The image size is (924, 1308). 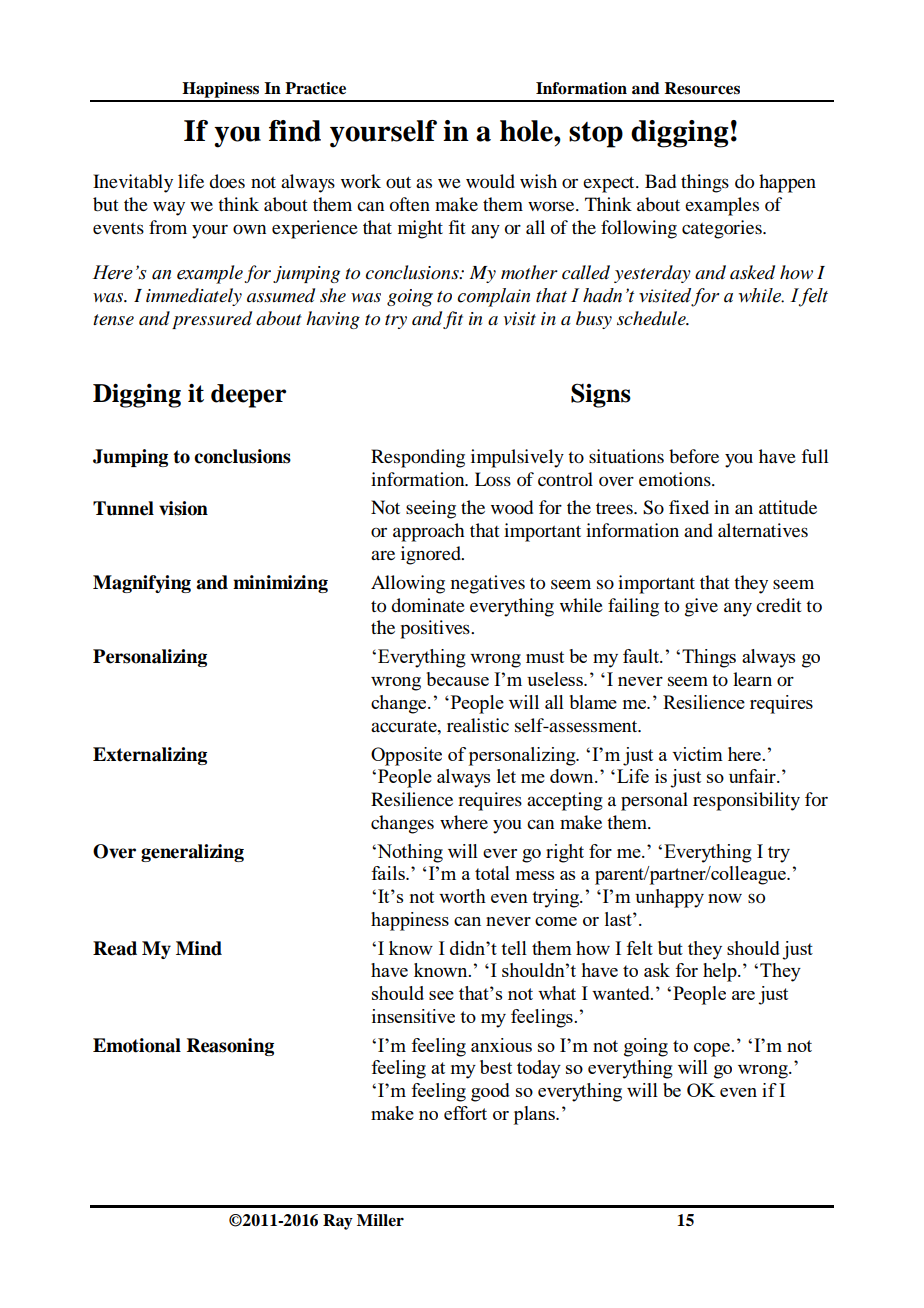 I want to click on responsibility, so click(x=746, y=801).
